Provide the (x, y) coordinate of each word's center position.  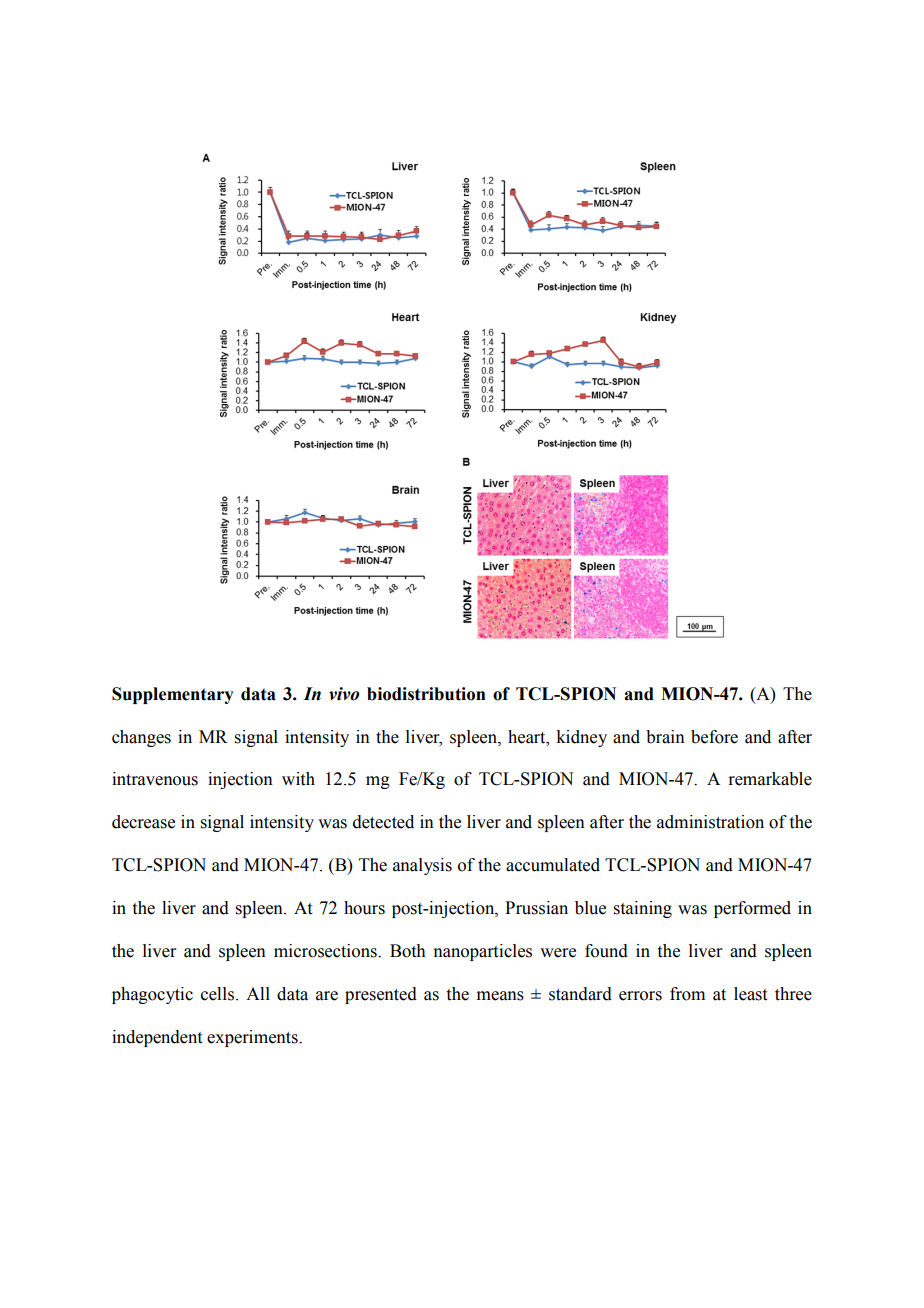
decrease (143, 822)
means (500, 996)
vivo (344, 694)
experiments (253, 1038)
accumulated (553, 865)
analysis (422, 866)
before (714, 737)
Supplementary (173, 695)
